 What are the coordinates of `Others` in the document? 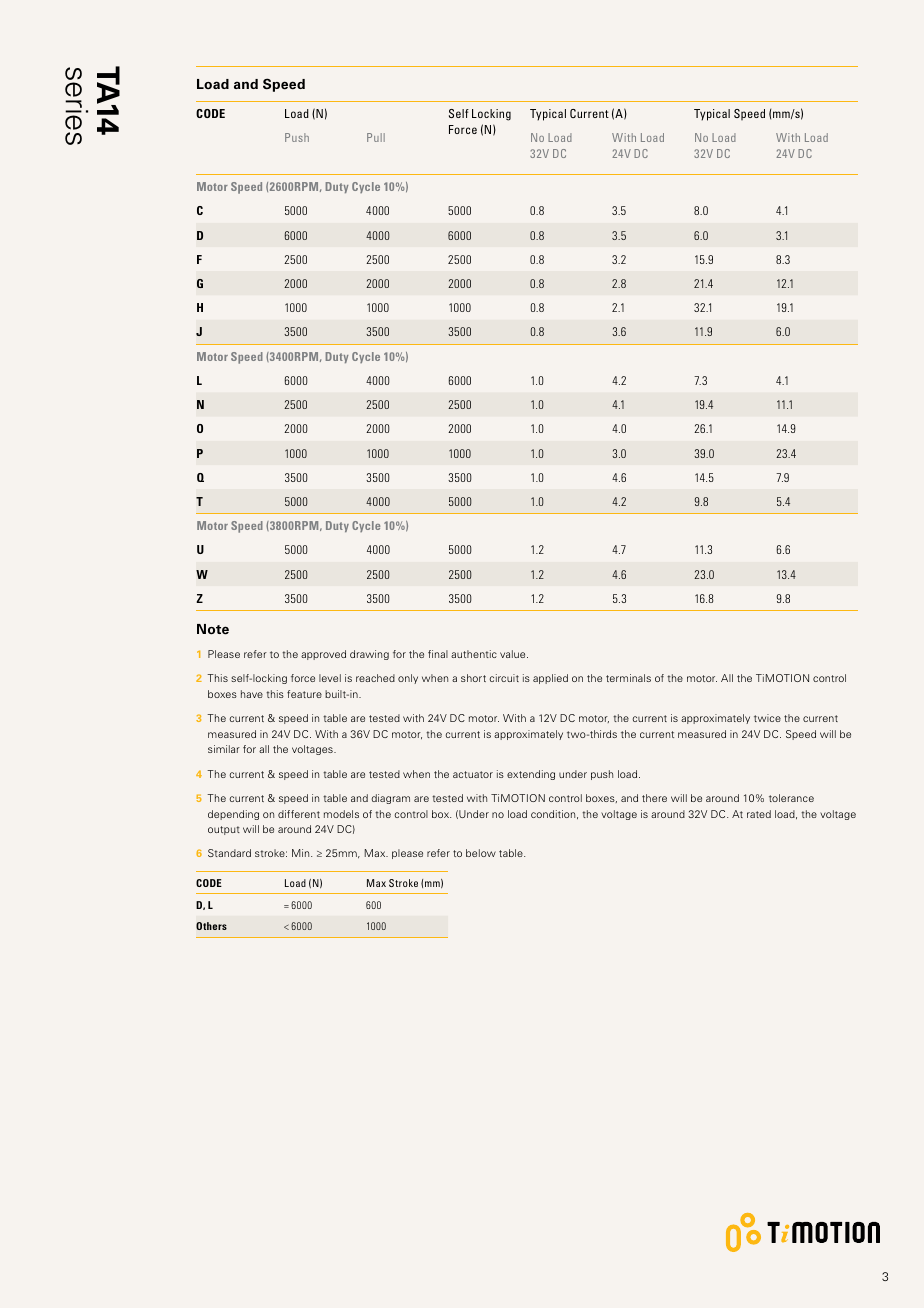 It's located at (211, 926).
